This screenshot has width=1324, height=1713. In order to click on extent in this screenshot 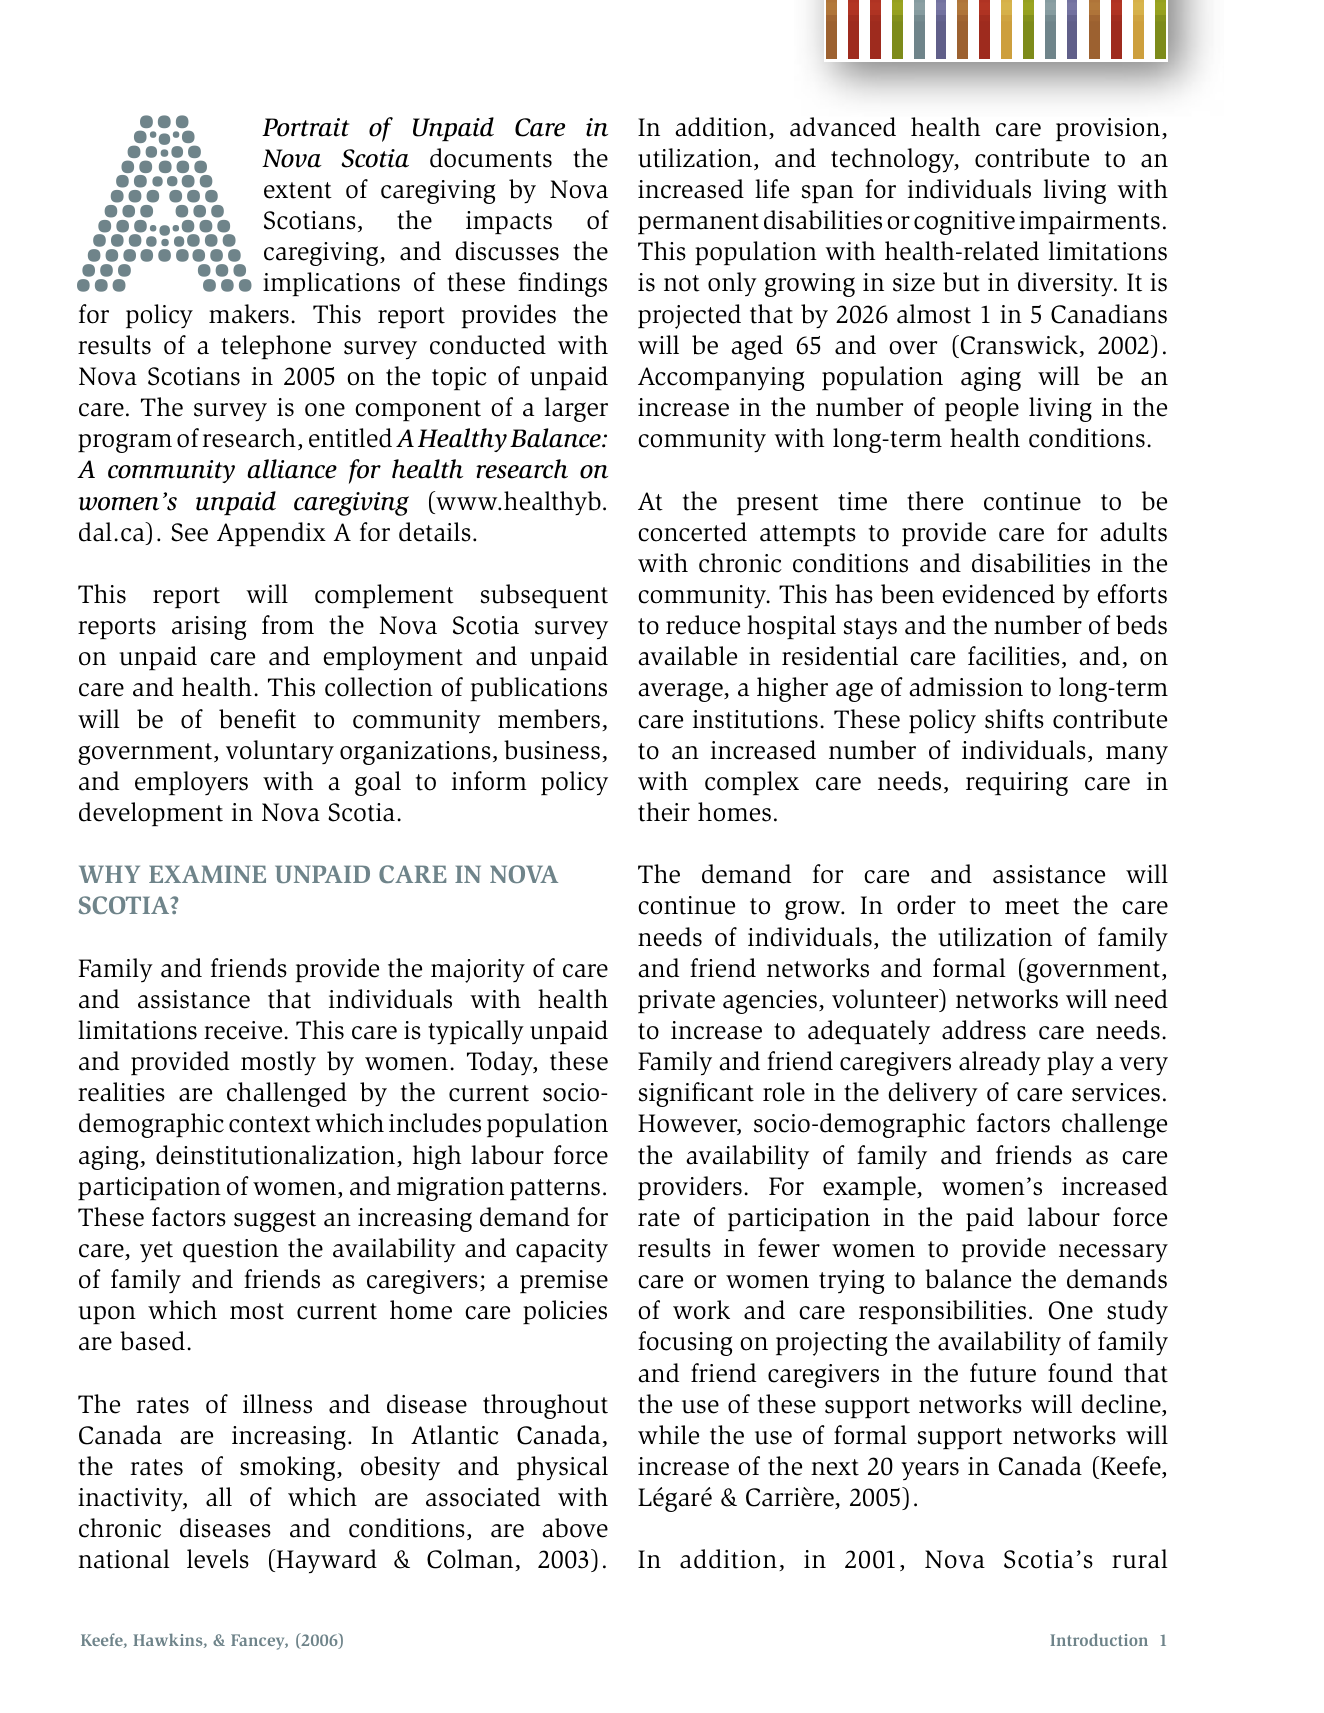, I will do `click(298, 190)`.
